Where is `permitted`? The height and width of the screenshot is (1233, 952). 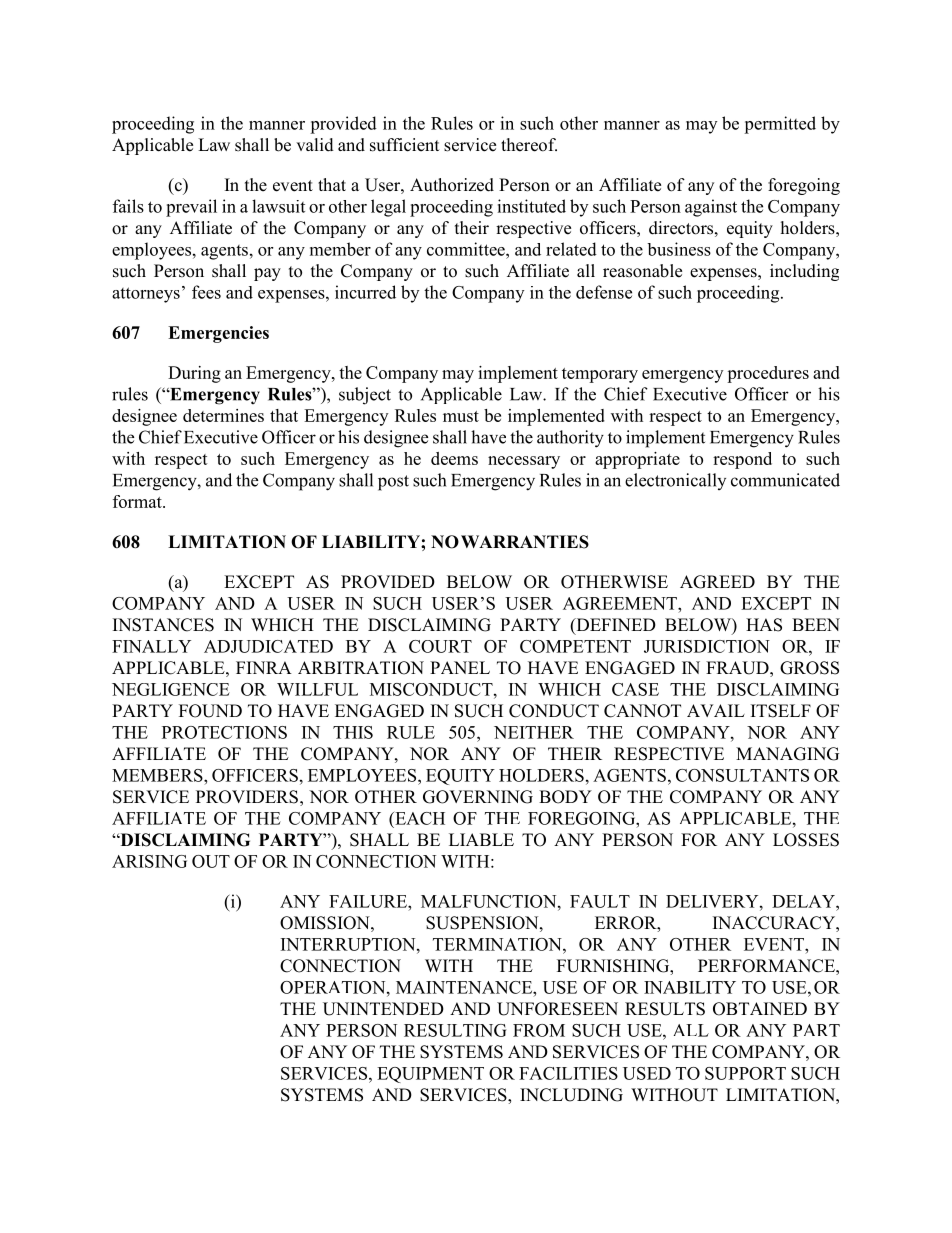
permitted is located at coordinates (780, 125).
